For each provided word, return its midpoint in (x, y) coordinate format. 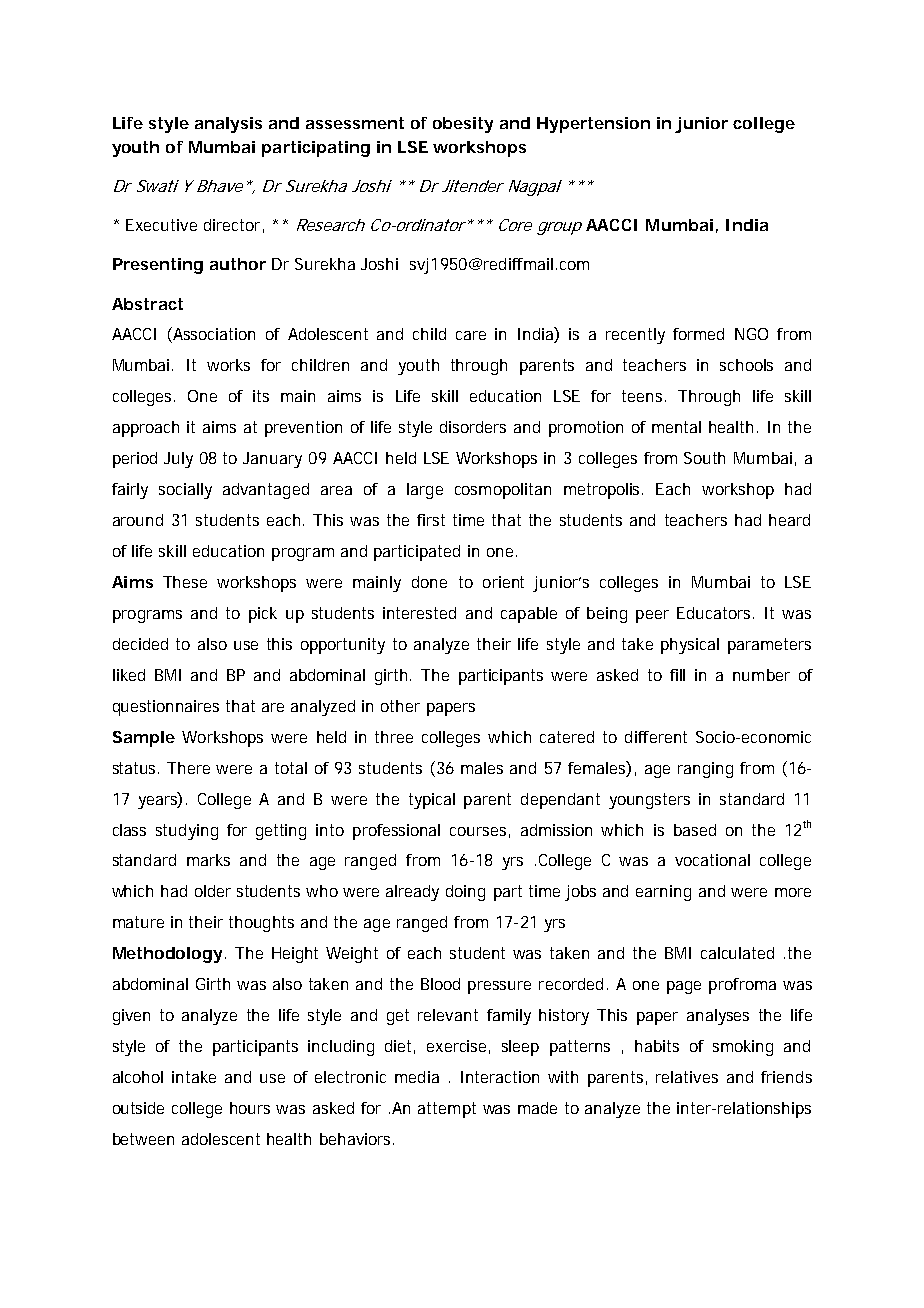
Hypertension (593, 125)
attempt (447, 1110)
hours (250, 1108)
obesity (463, 125)
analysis (228, 125)
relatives (687, 1077)
